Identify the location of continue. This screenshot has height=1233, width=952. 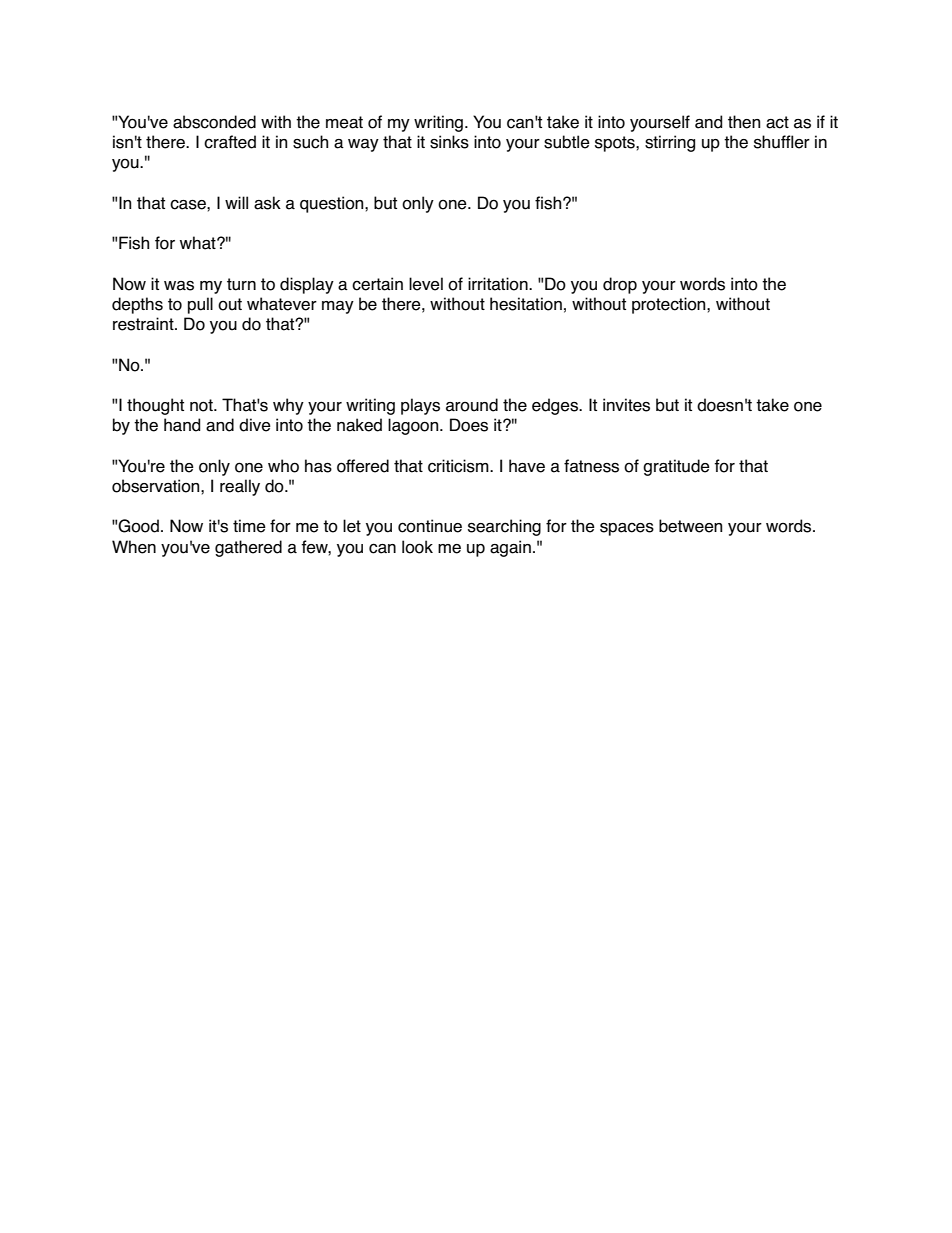
(430, 526).
